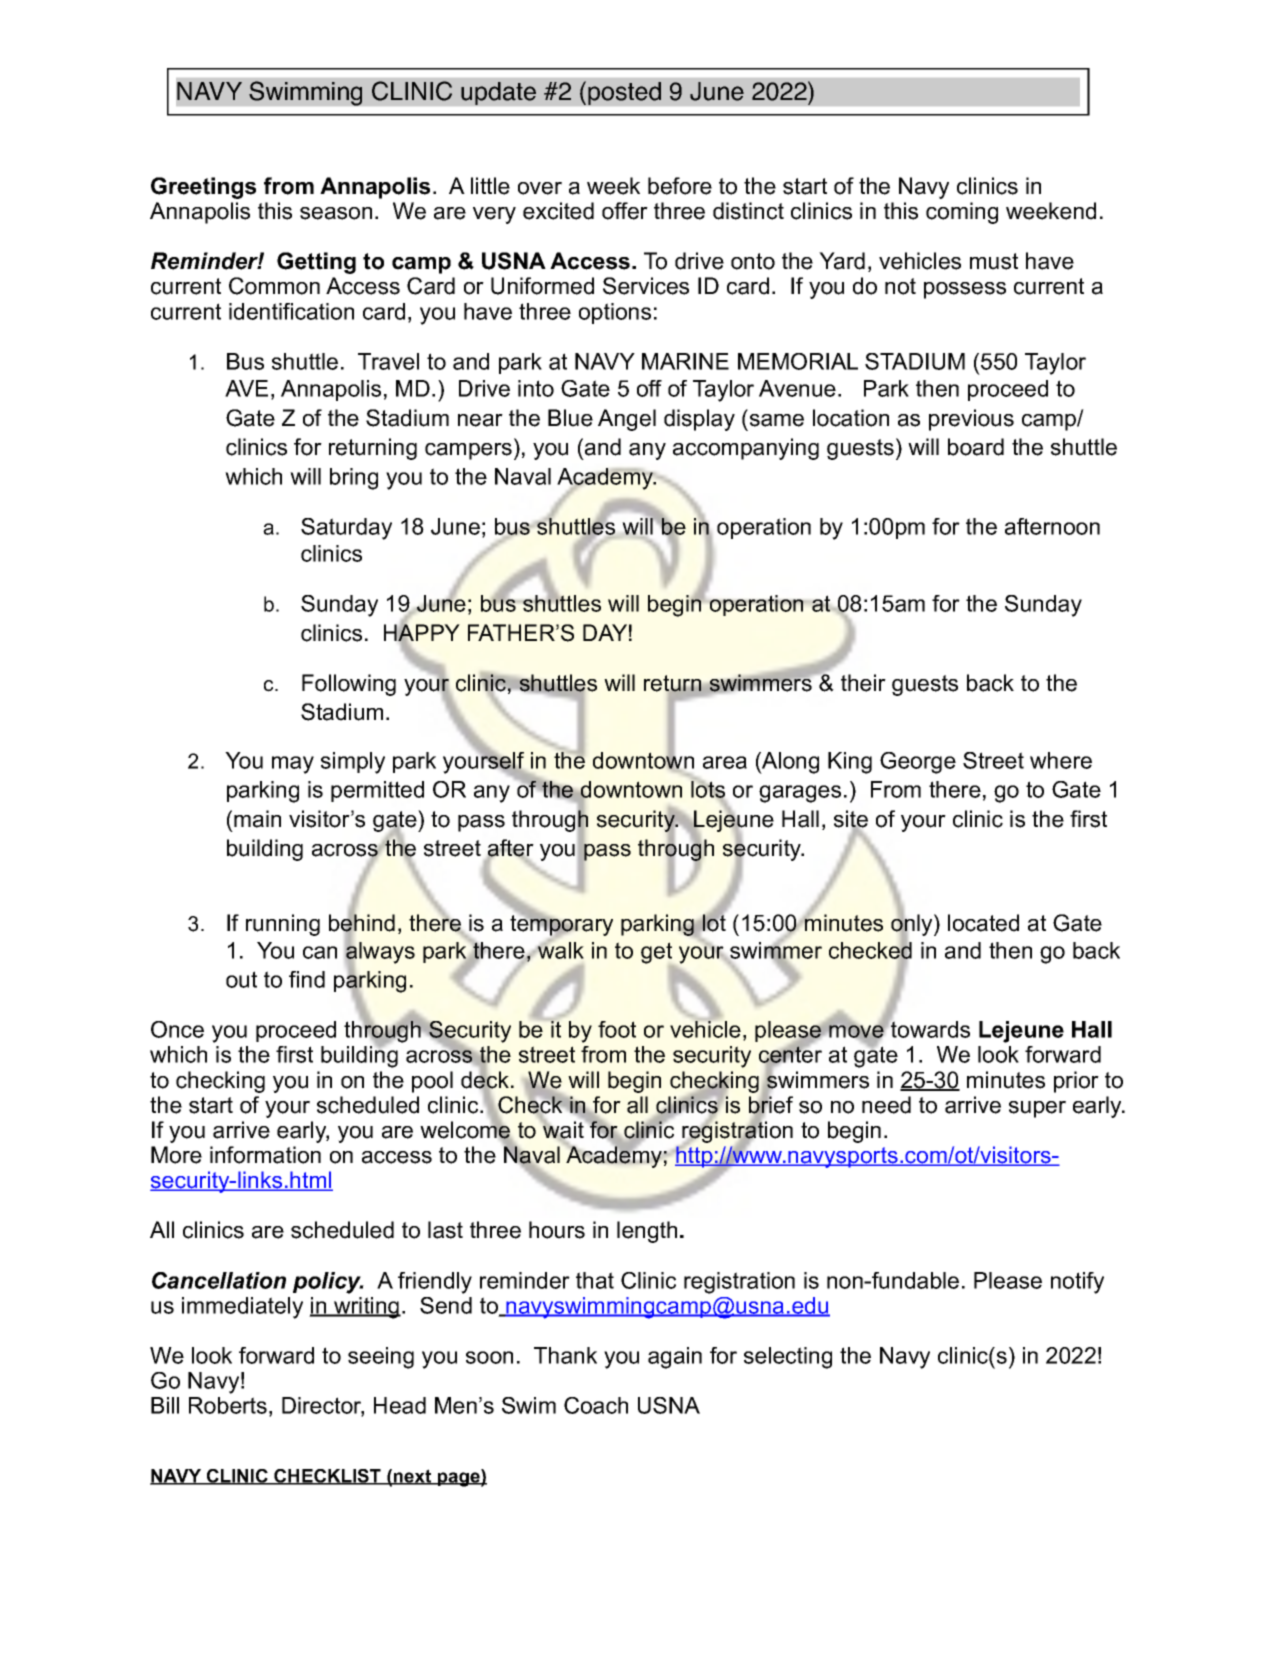 This page has width=1278, height=1654. What do you see at coordinates (624, 93) in the page?
I see `posted` at bounding box center [624, 93].
